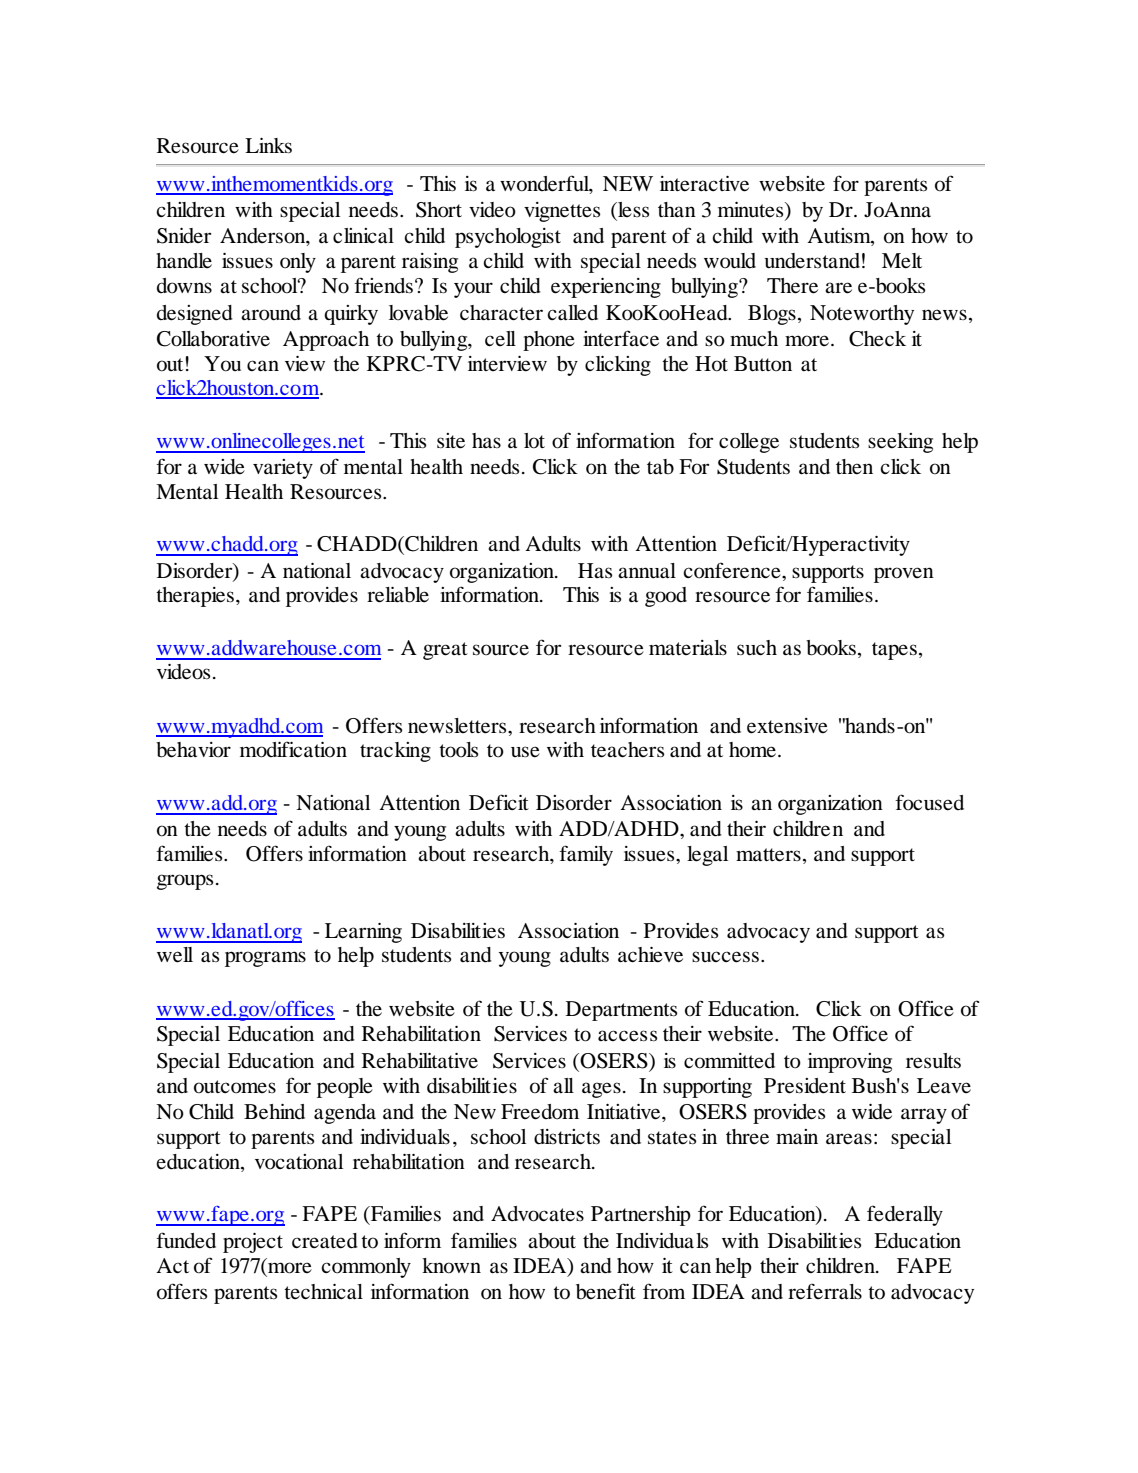 This screenshot has width=1138, height=1473. Describe the element at coordinates (253, 1243) in the screenshot. I see `project` at that location.
